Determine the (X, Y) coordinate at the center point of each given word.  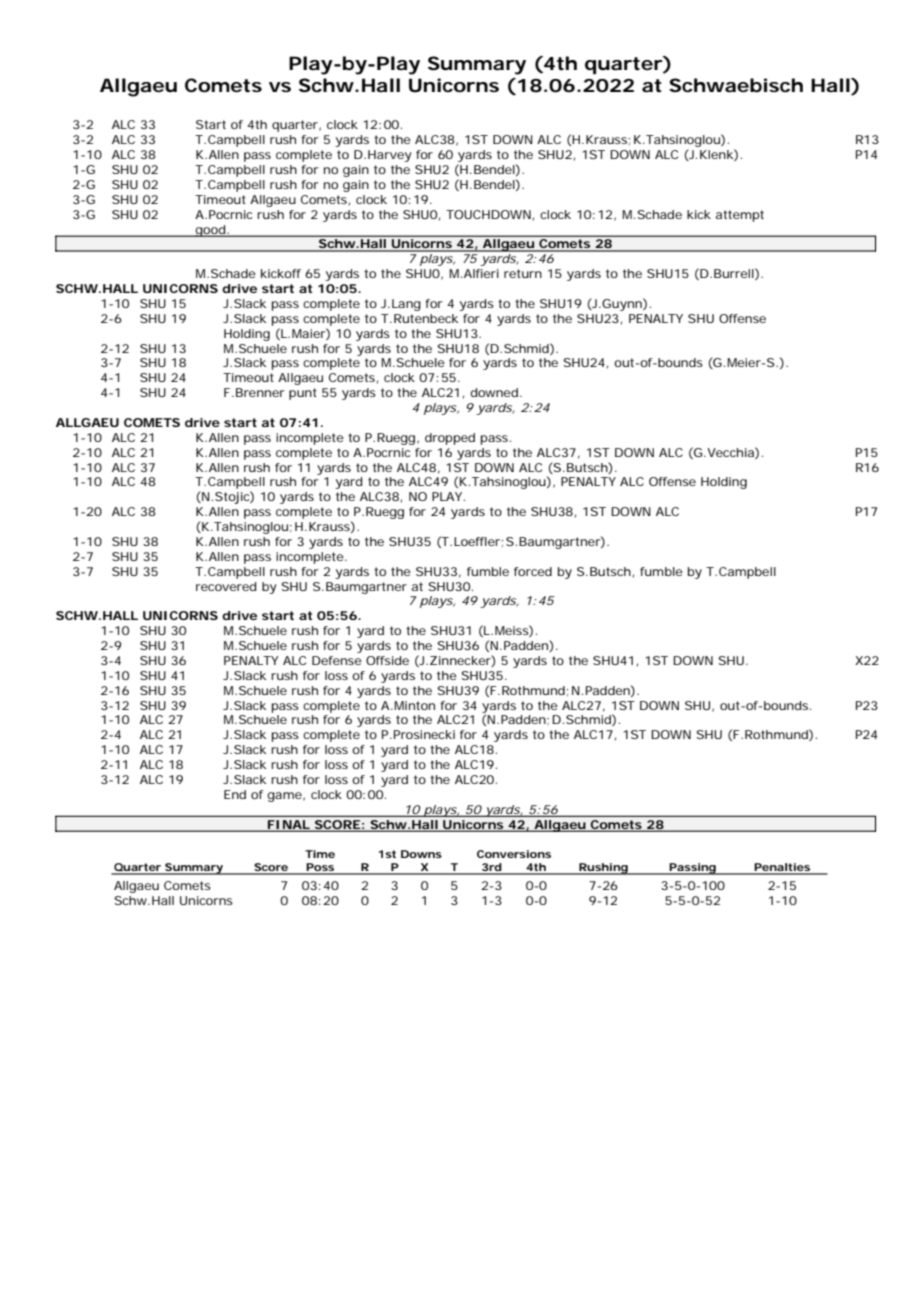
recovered (226, 586)
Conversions (514, 854)
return (523, 273)
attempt (740, 216)
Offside (387, 660)
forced (533, 571)
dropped (450, 439)
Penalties (782, 868)
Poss (320, 868)
